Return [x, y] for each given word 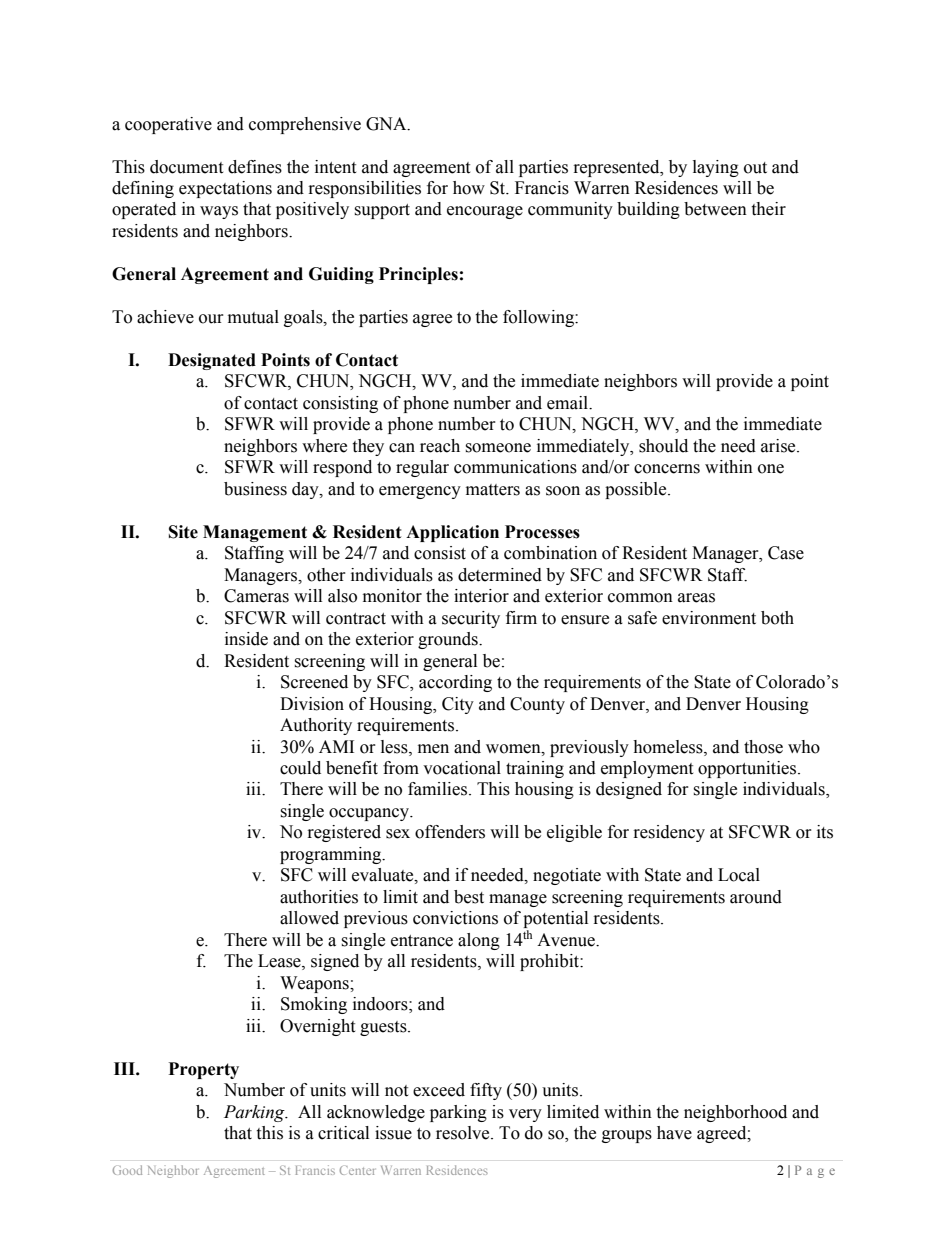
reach [440, 446]
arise [779, 446]
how [469, 188]
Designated [212, 361]
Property [204, 1070]
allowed [309, 918]
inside [246, 639]
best [469, 897]
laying [716, 168]
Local [739, 875]
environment [709, 618]
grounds [449, 640]
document [186, 167]
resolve [464, 1133]
